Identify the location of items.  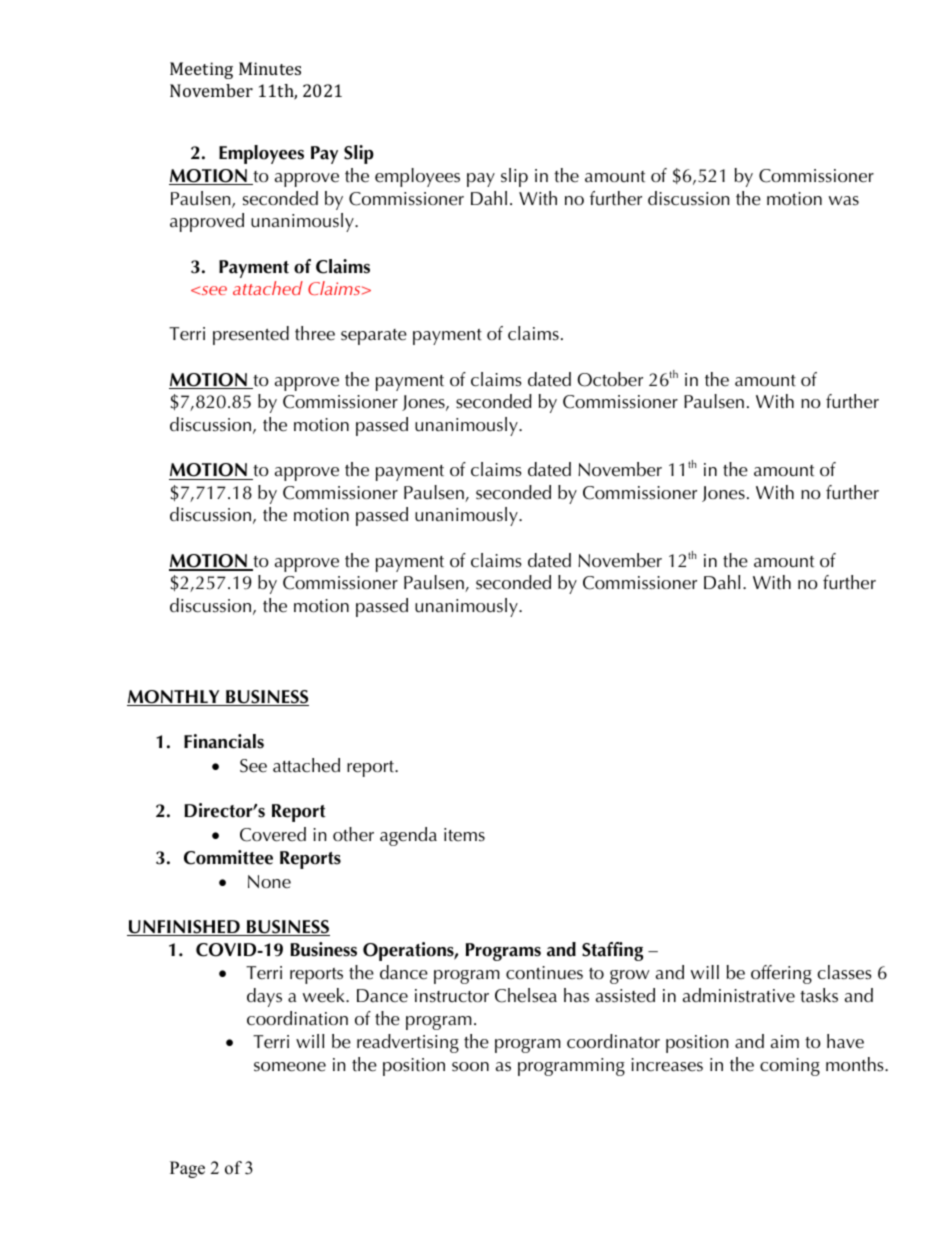
(464, 835).
